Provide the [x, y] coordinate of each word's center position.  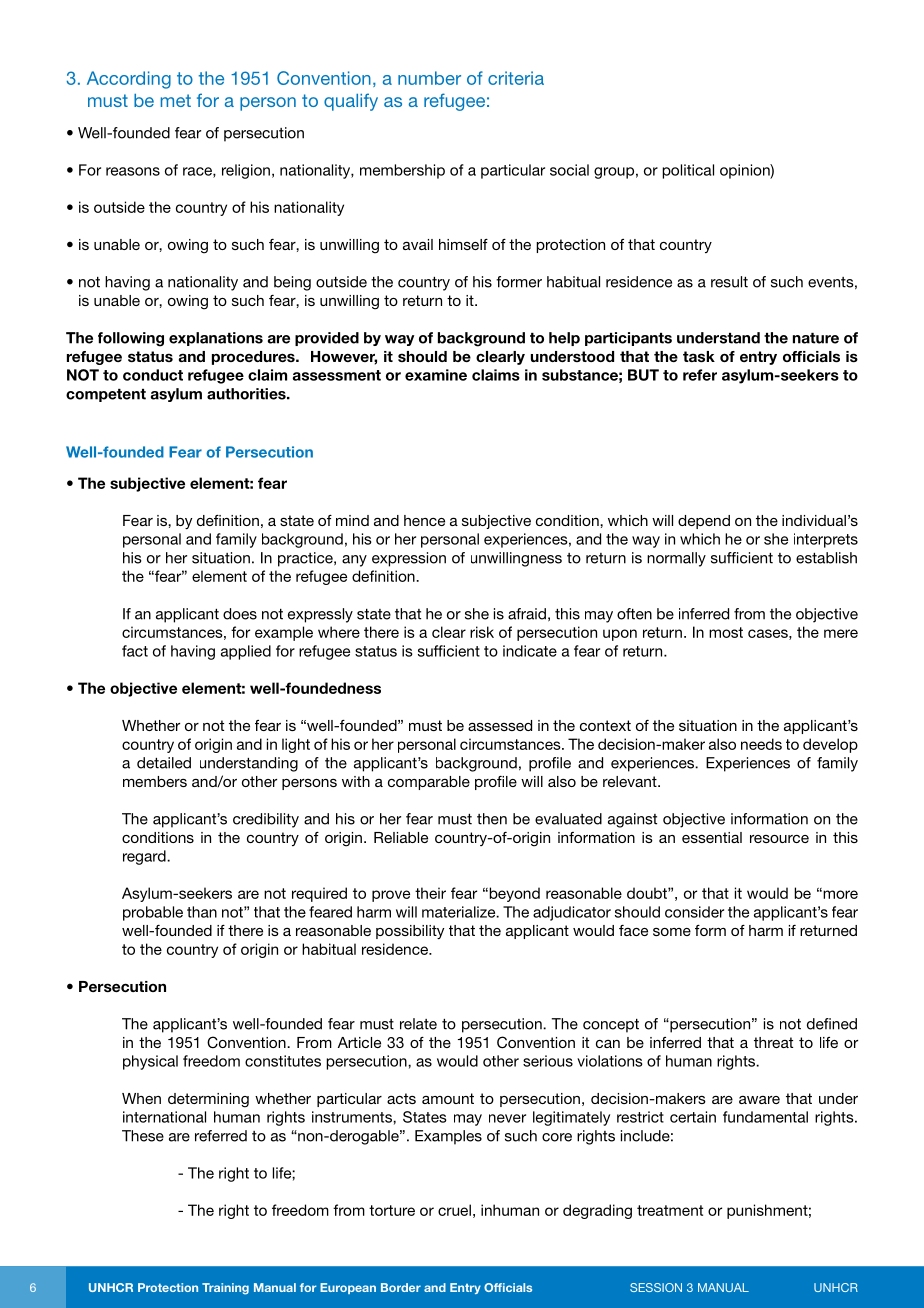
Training [225, 1289]
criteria [516, 78]
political [688, 171]
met [176, 100]
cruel [454, 1210]
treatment [670, 1210]
